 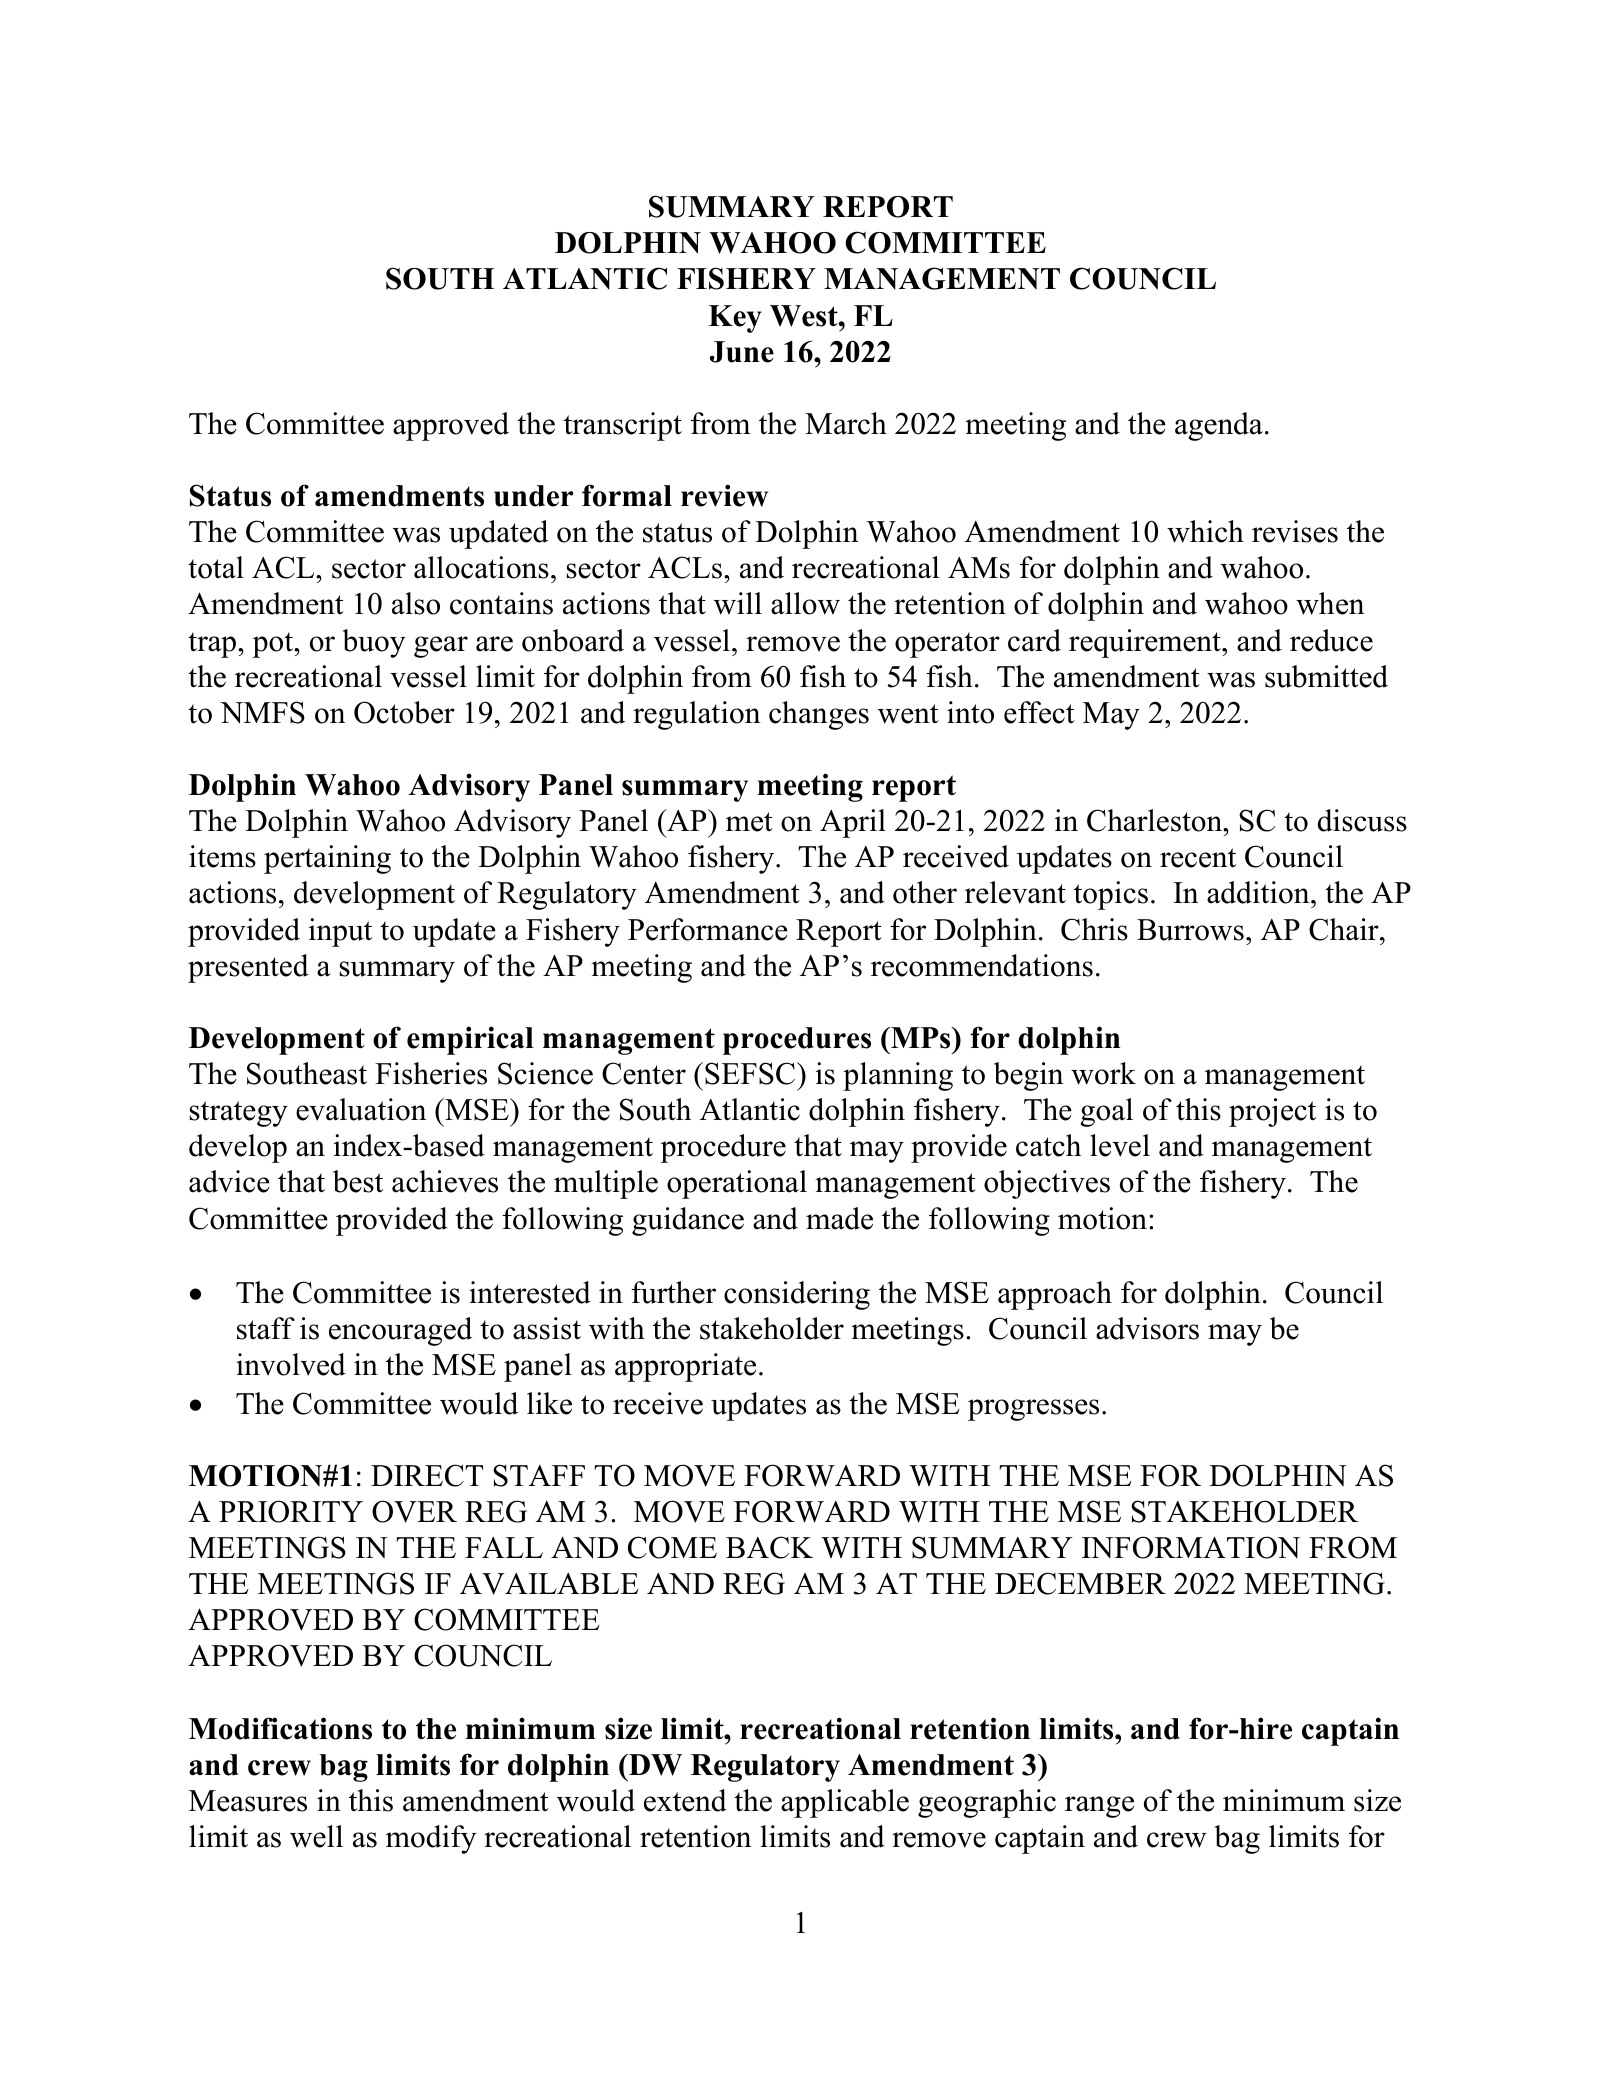 What do you see at coordinates (327, 859) in the screenshot?
I see `pertaining` at bounding box center [327, 859].
